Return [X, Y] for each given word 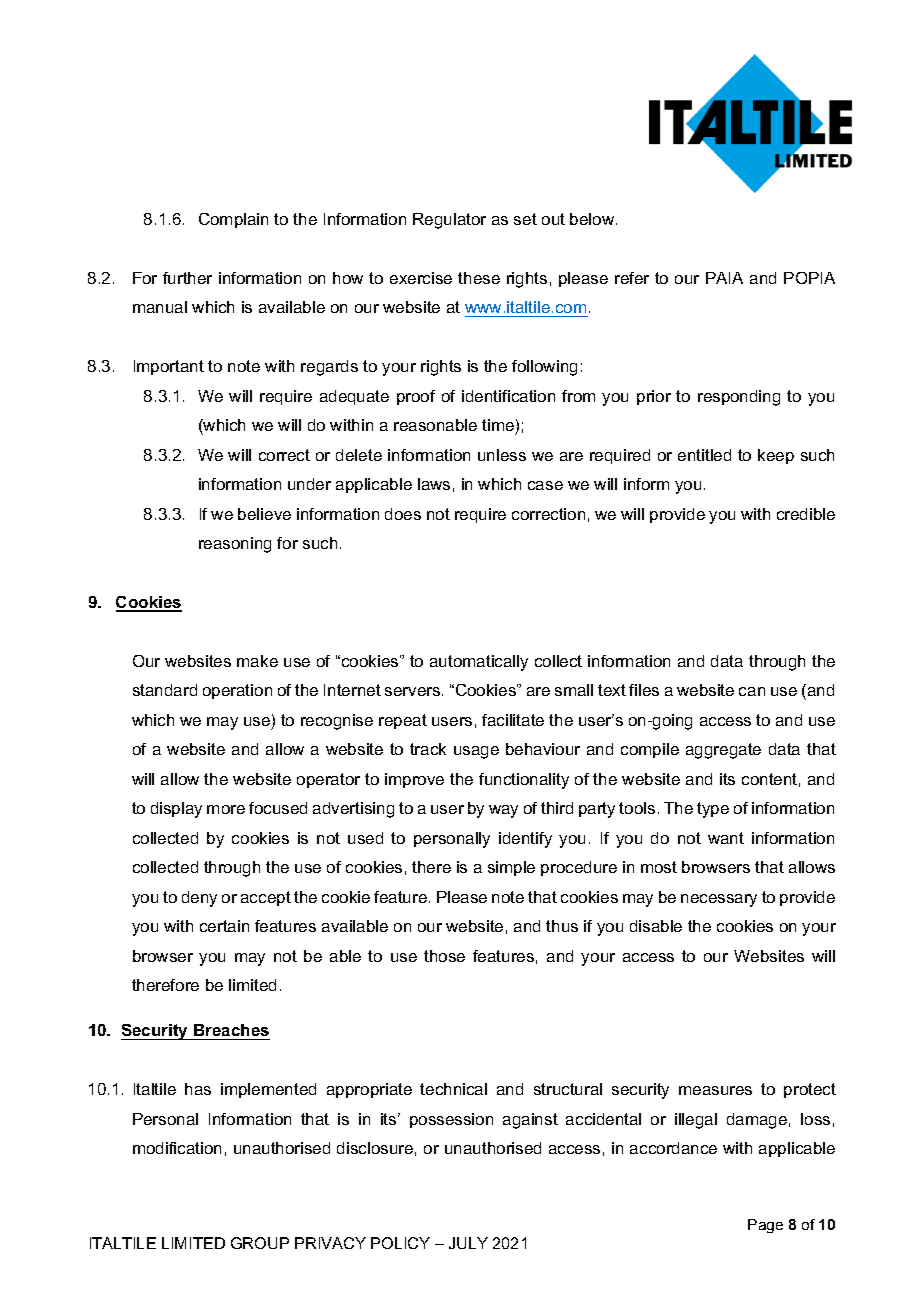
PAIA [724, 278]
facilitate [513, 720]
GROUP [260, 1243]
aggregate [723, 751]
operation [237, 691]
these [479, 278]
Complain [233, 220]
